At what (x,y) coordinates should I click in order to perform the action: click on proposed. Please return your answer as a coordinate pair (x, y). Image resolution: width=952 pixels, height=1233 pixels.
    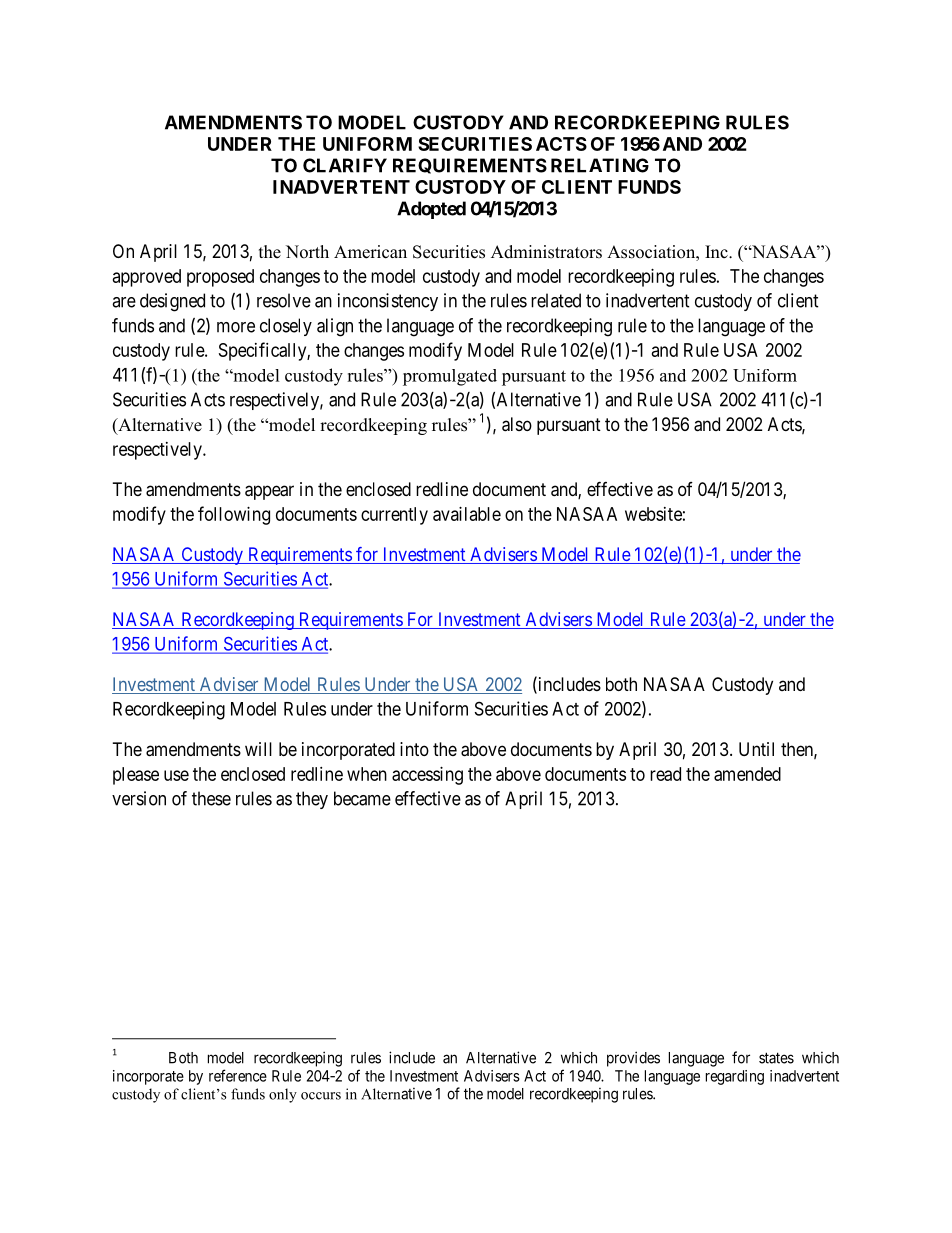
    Looking at the image, I should click on (220, 278).
